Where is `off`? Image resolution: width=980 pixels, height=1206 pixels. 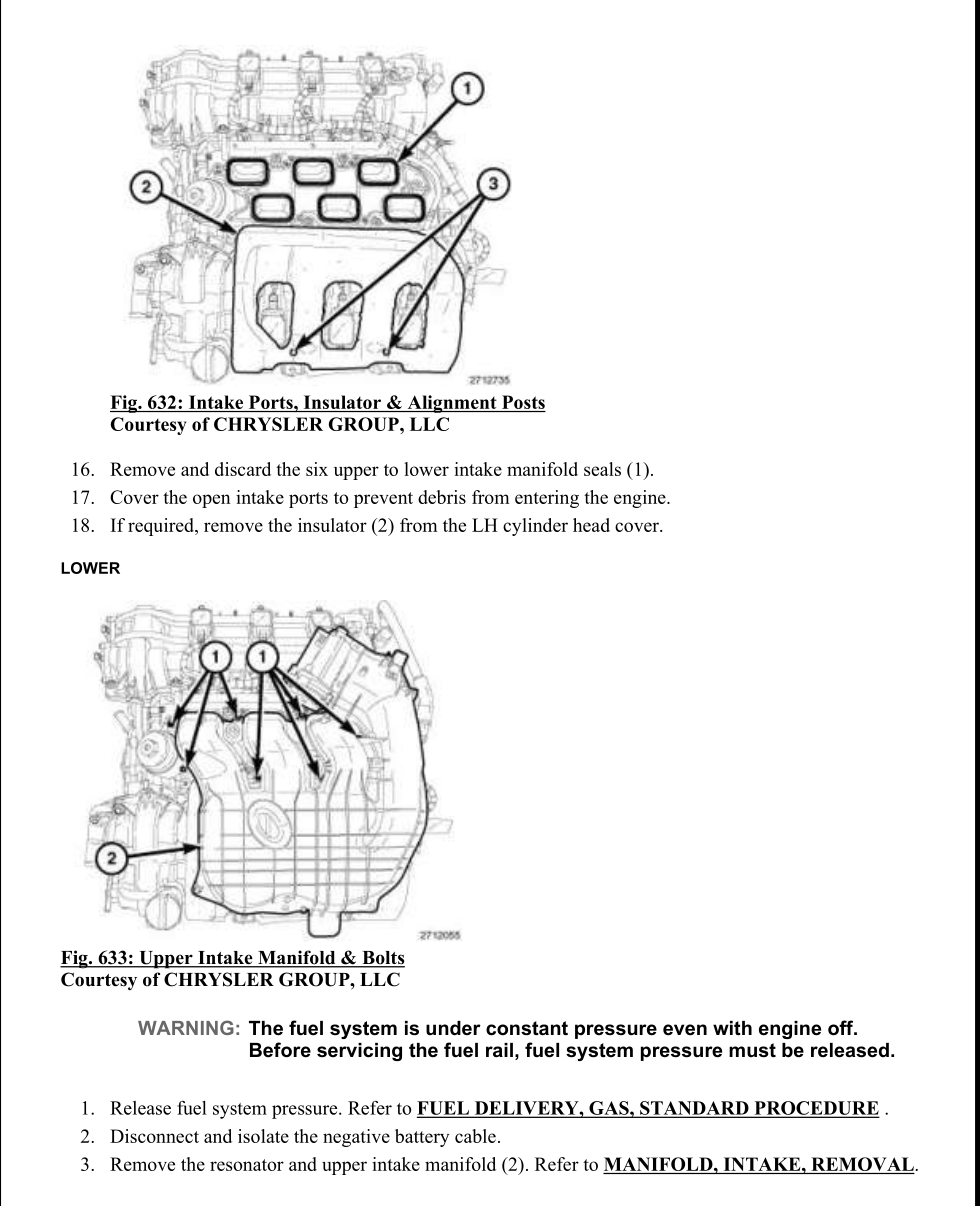
off is located at coordinates (842, 1028).
